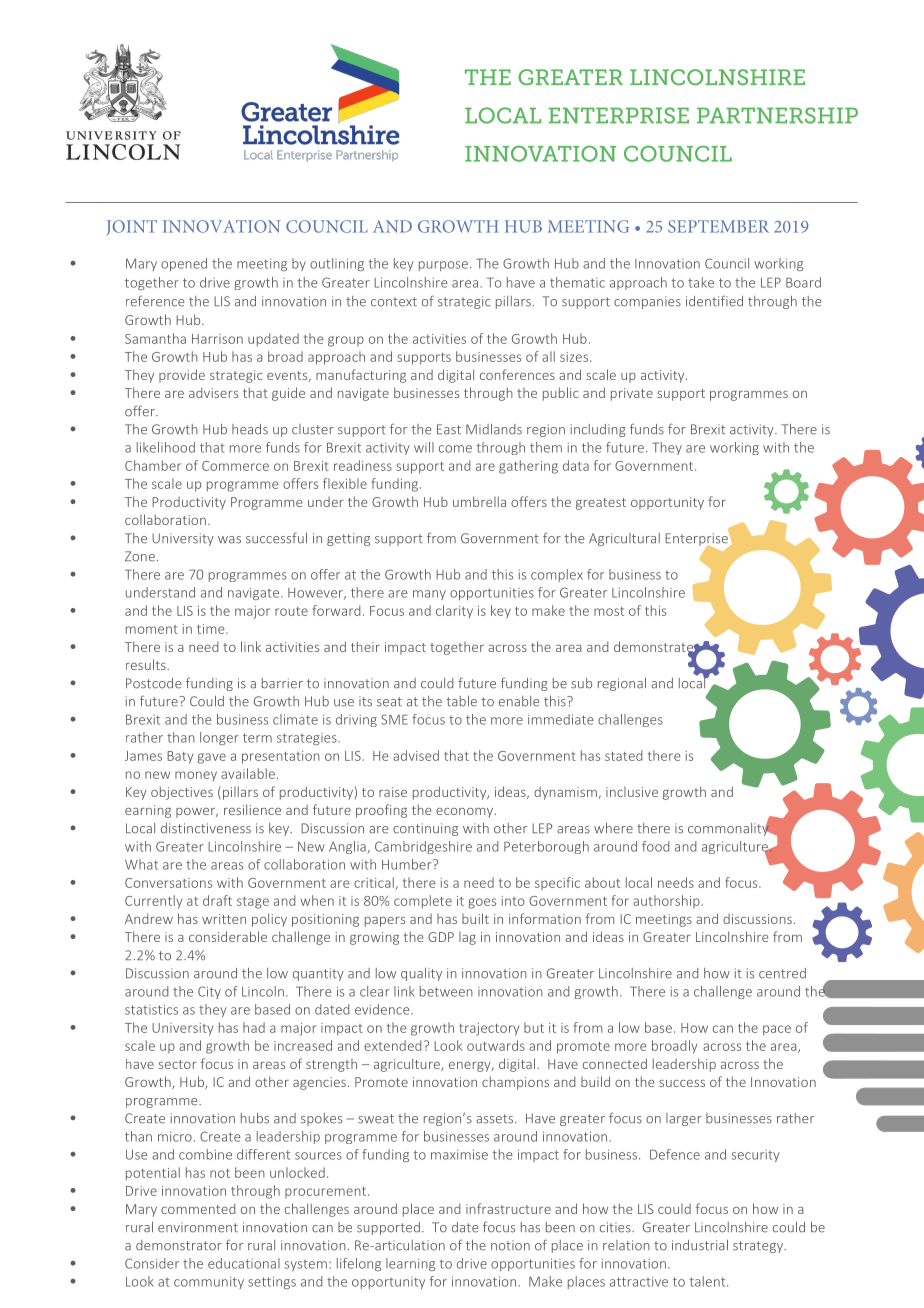 The height and width of the document is (1308, 924). Describe the element at coordinates (701, 282) in the document. I see `take` at that location.
